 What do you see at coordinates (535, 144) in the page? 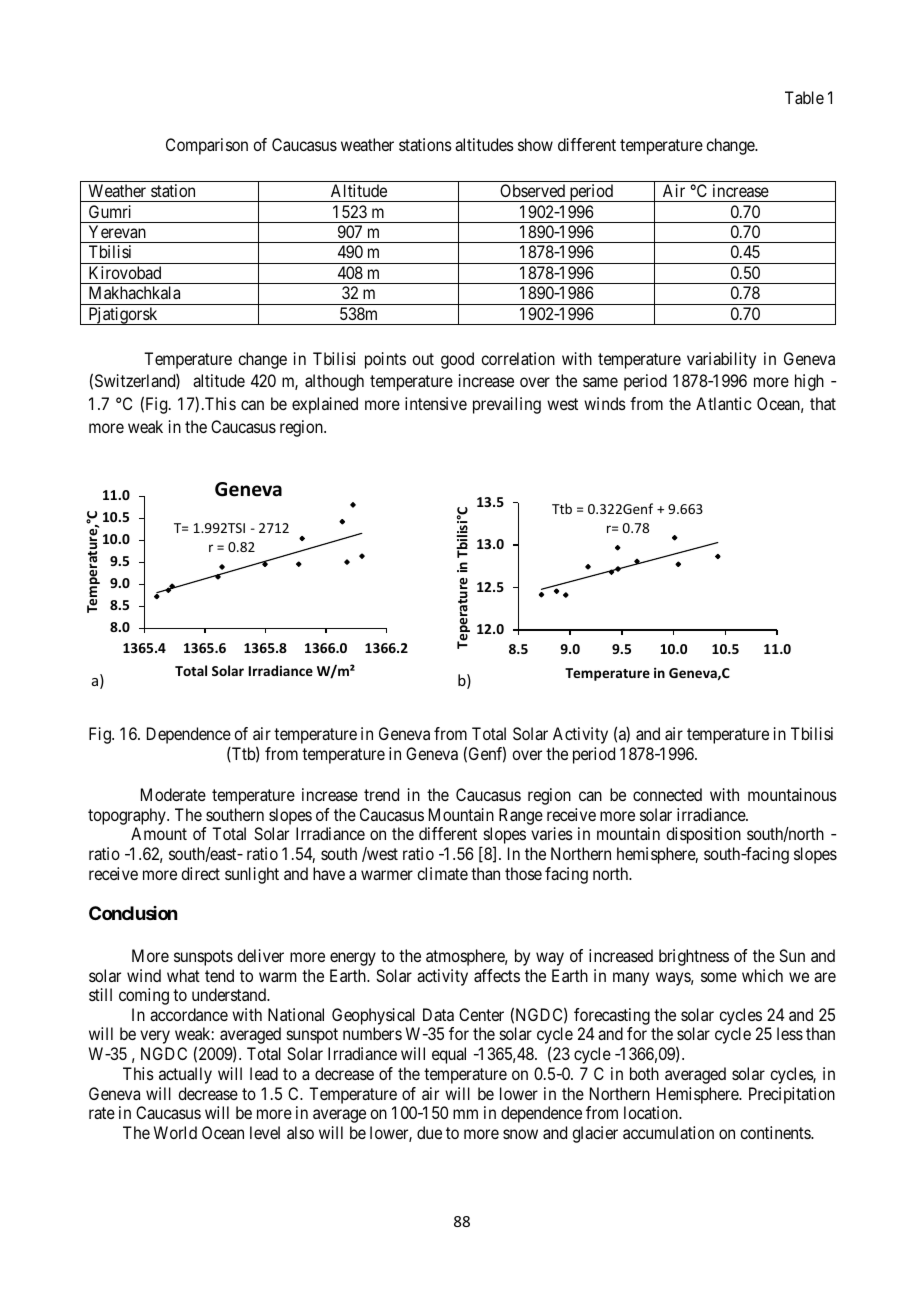
I see `show` at bounding box center [535, 144].
